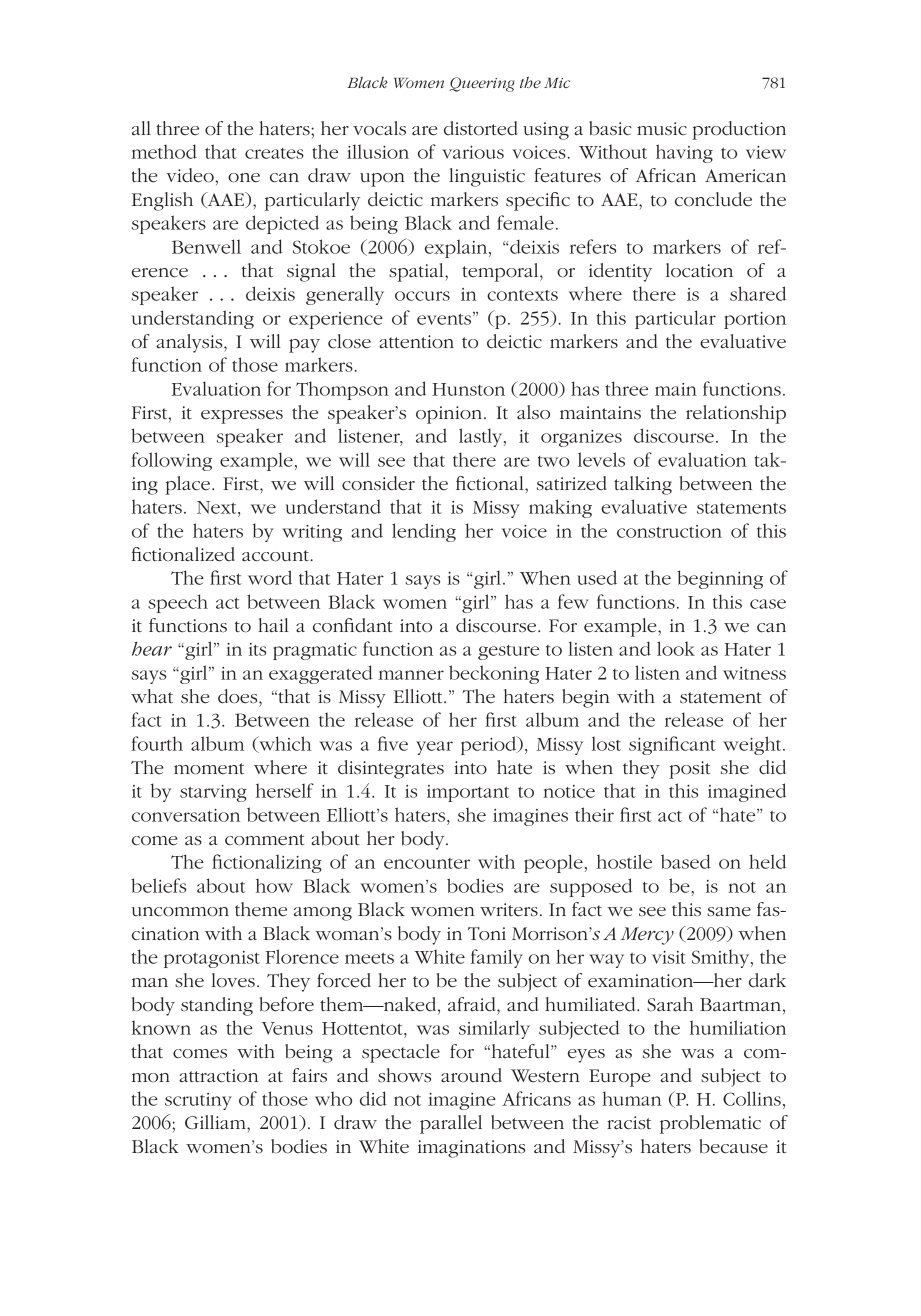  What do you see at coordinates (451, 1124) in the screenshot?
I see `parallel` at bounding box center [451, 1124].
